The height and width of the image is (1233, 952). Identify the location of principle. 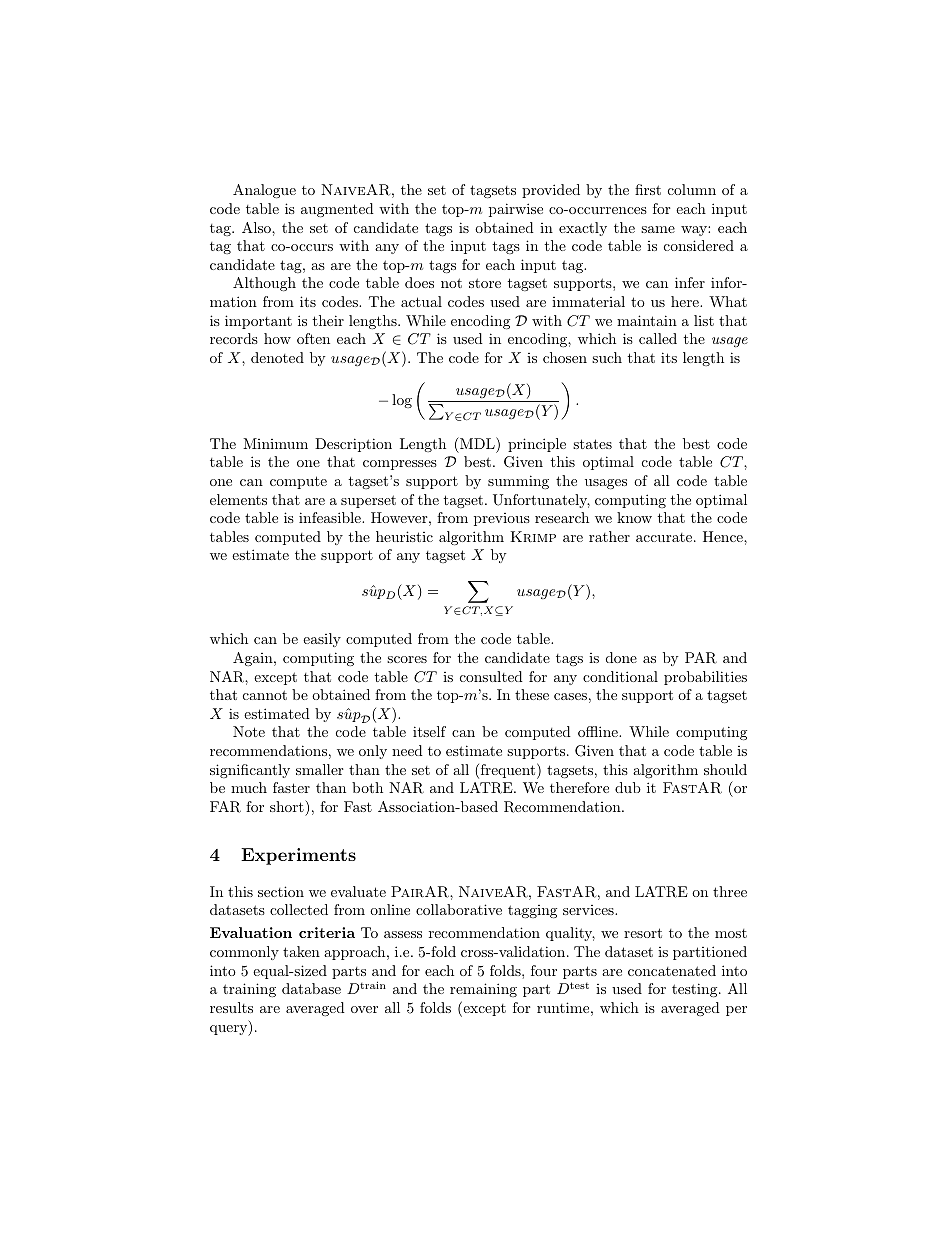
(537, 445).
